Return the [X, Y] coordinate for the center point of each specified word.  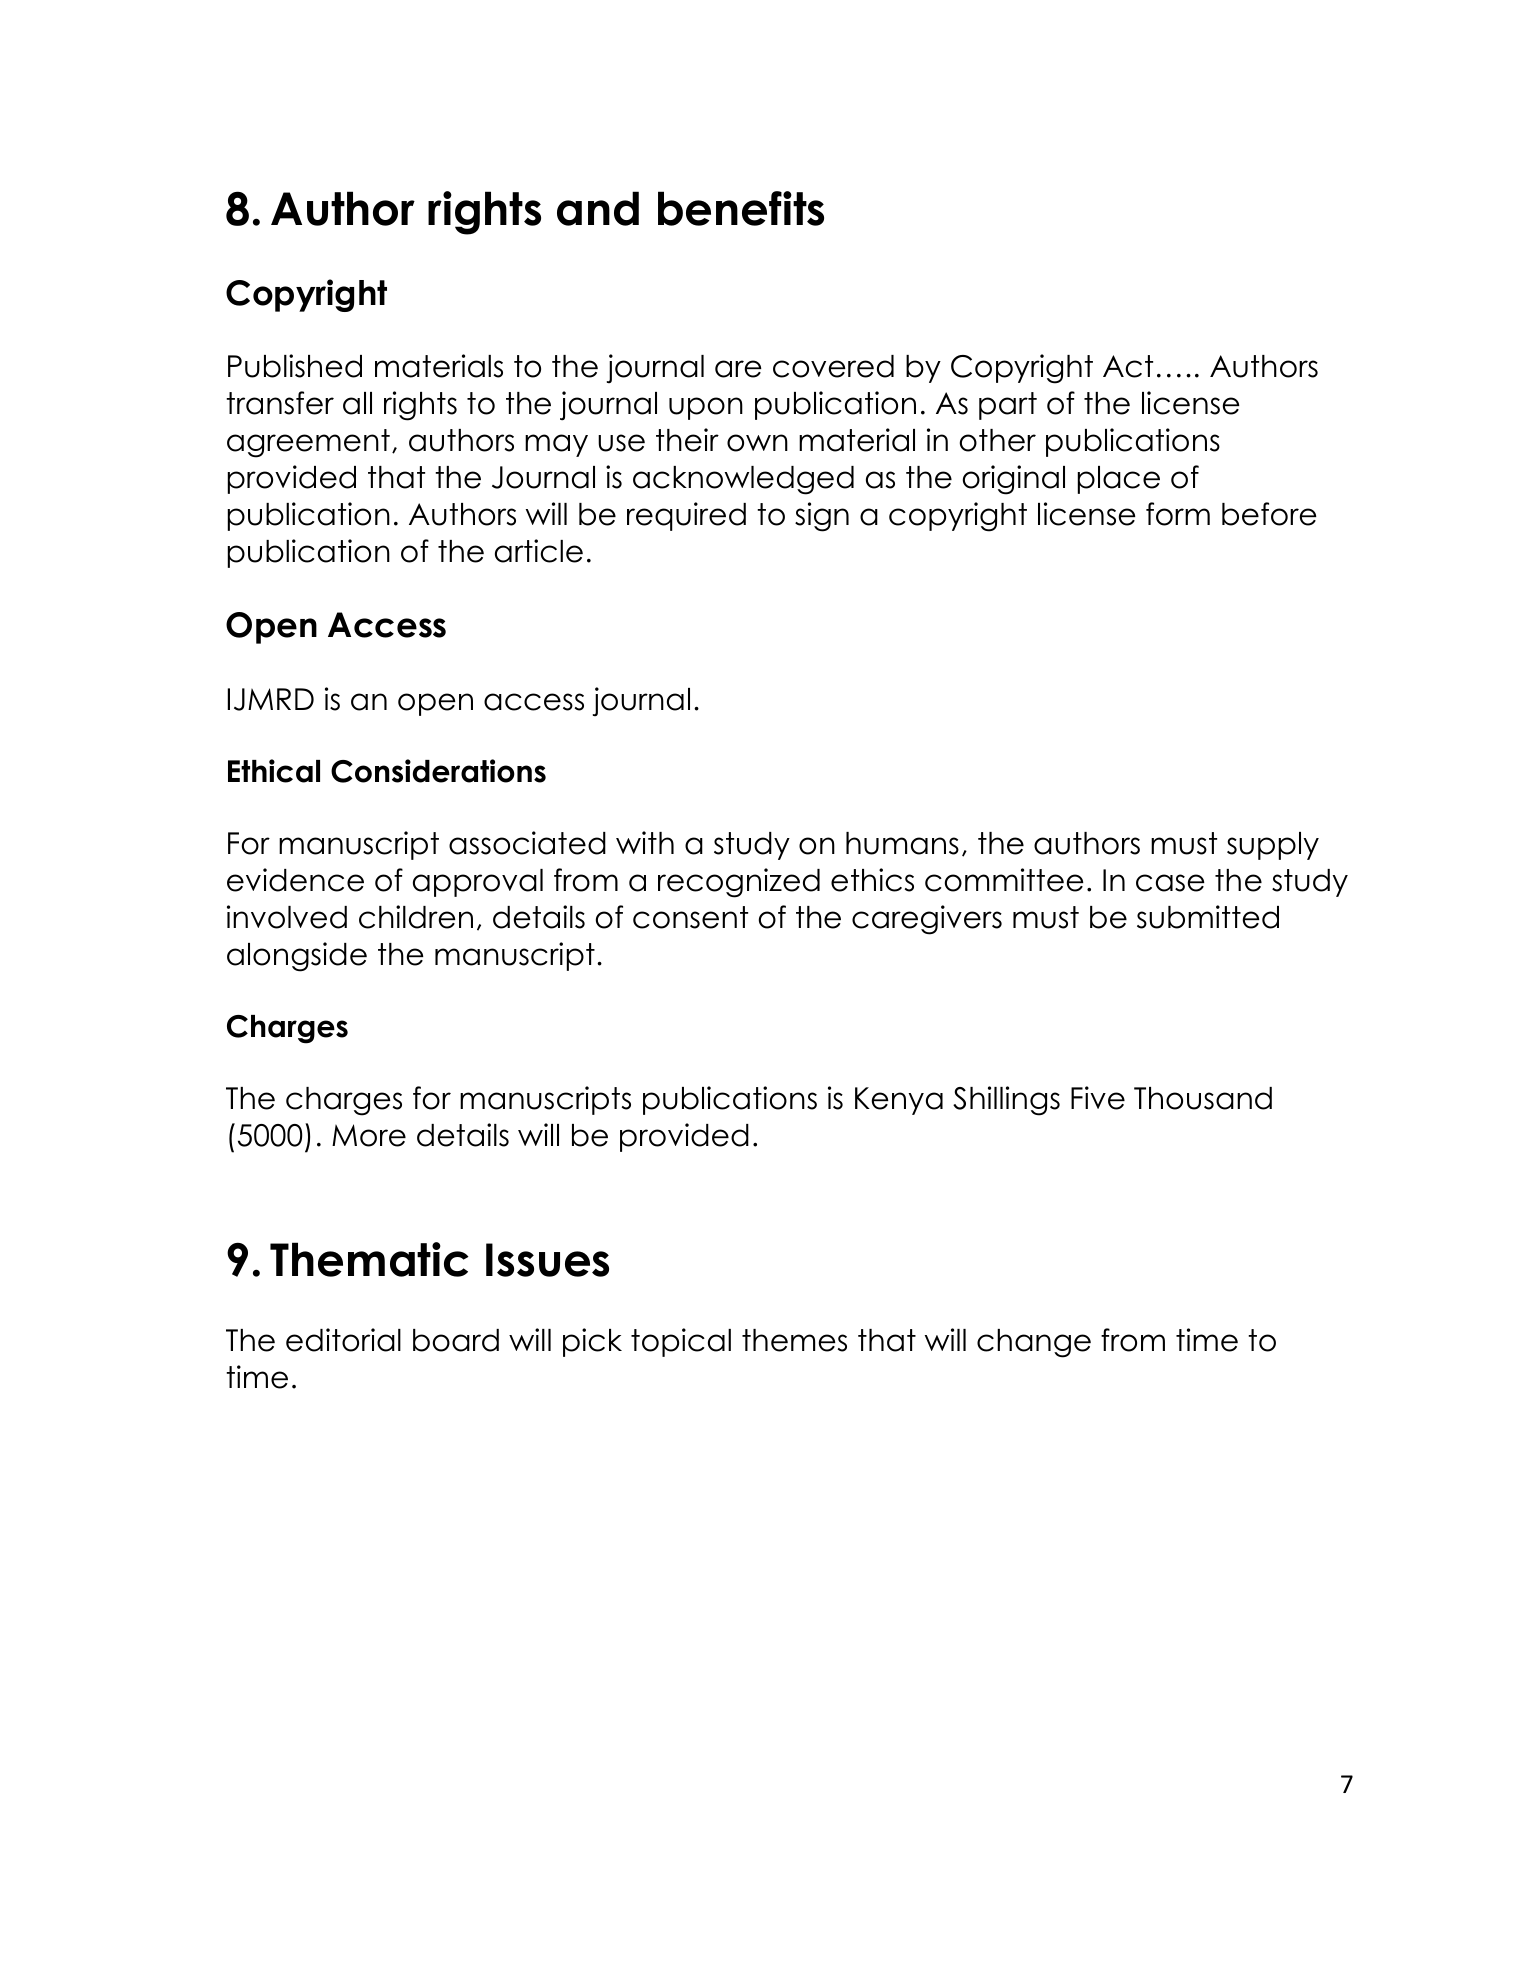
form [1178, 514]
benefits [741, 208]
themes [794, 1340]
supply [1273, 846]
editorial [343, 1340]
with [645, 842]
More [369, 1135]
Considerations [438, 771]
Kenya [899, 1101]
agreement [308, 443]
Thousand [1203, 1098]
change [1034, 1343]
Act [1128, 366]
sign [822, 517]
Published [295, 366]
